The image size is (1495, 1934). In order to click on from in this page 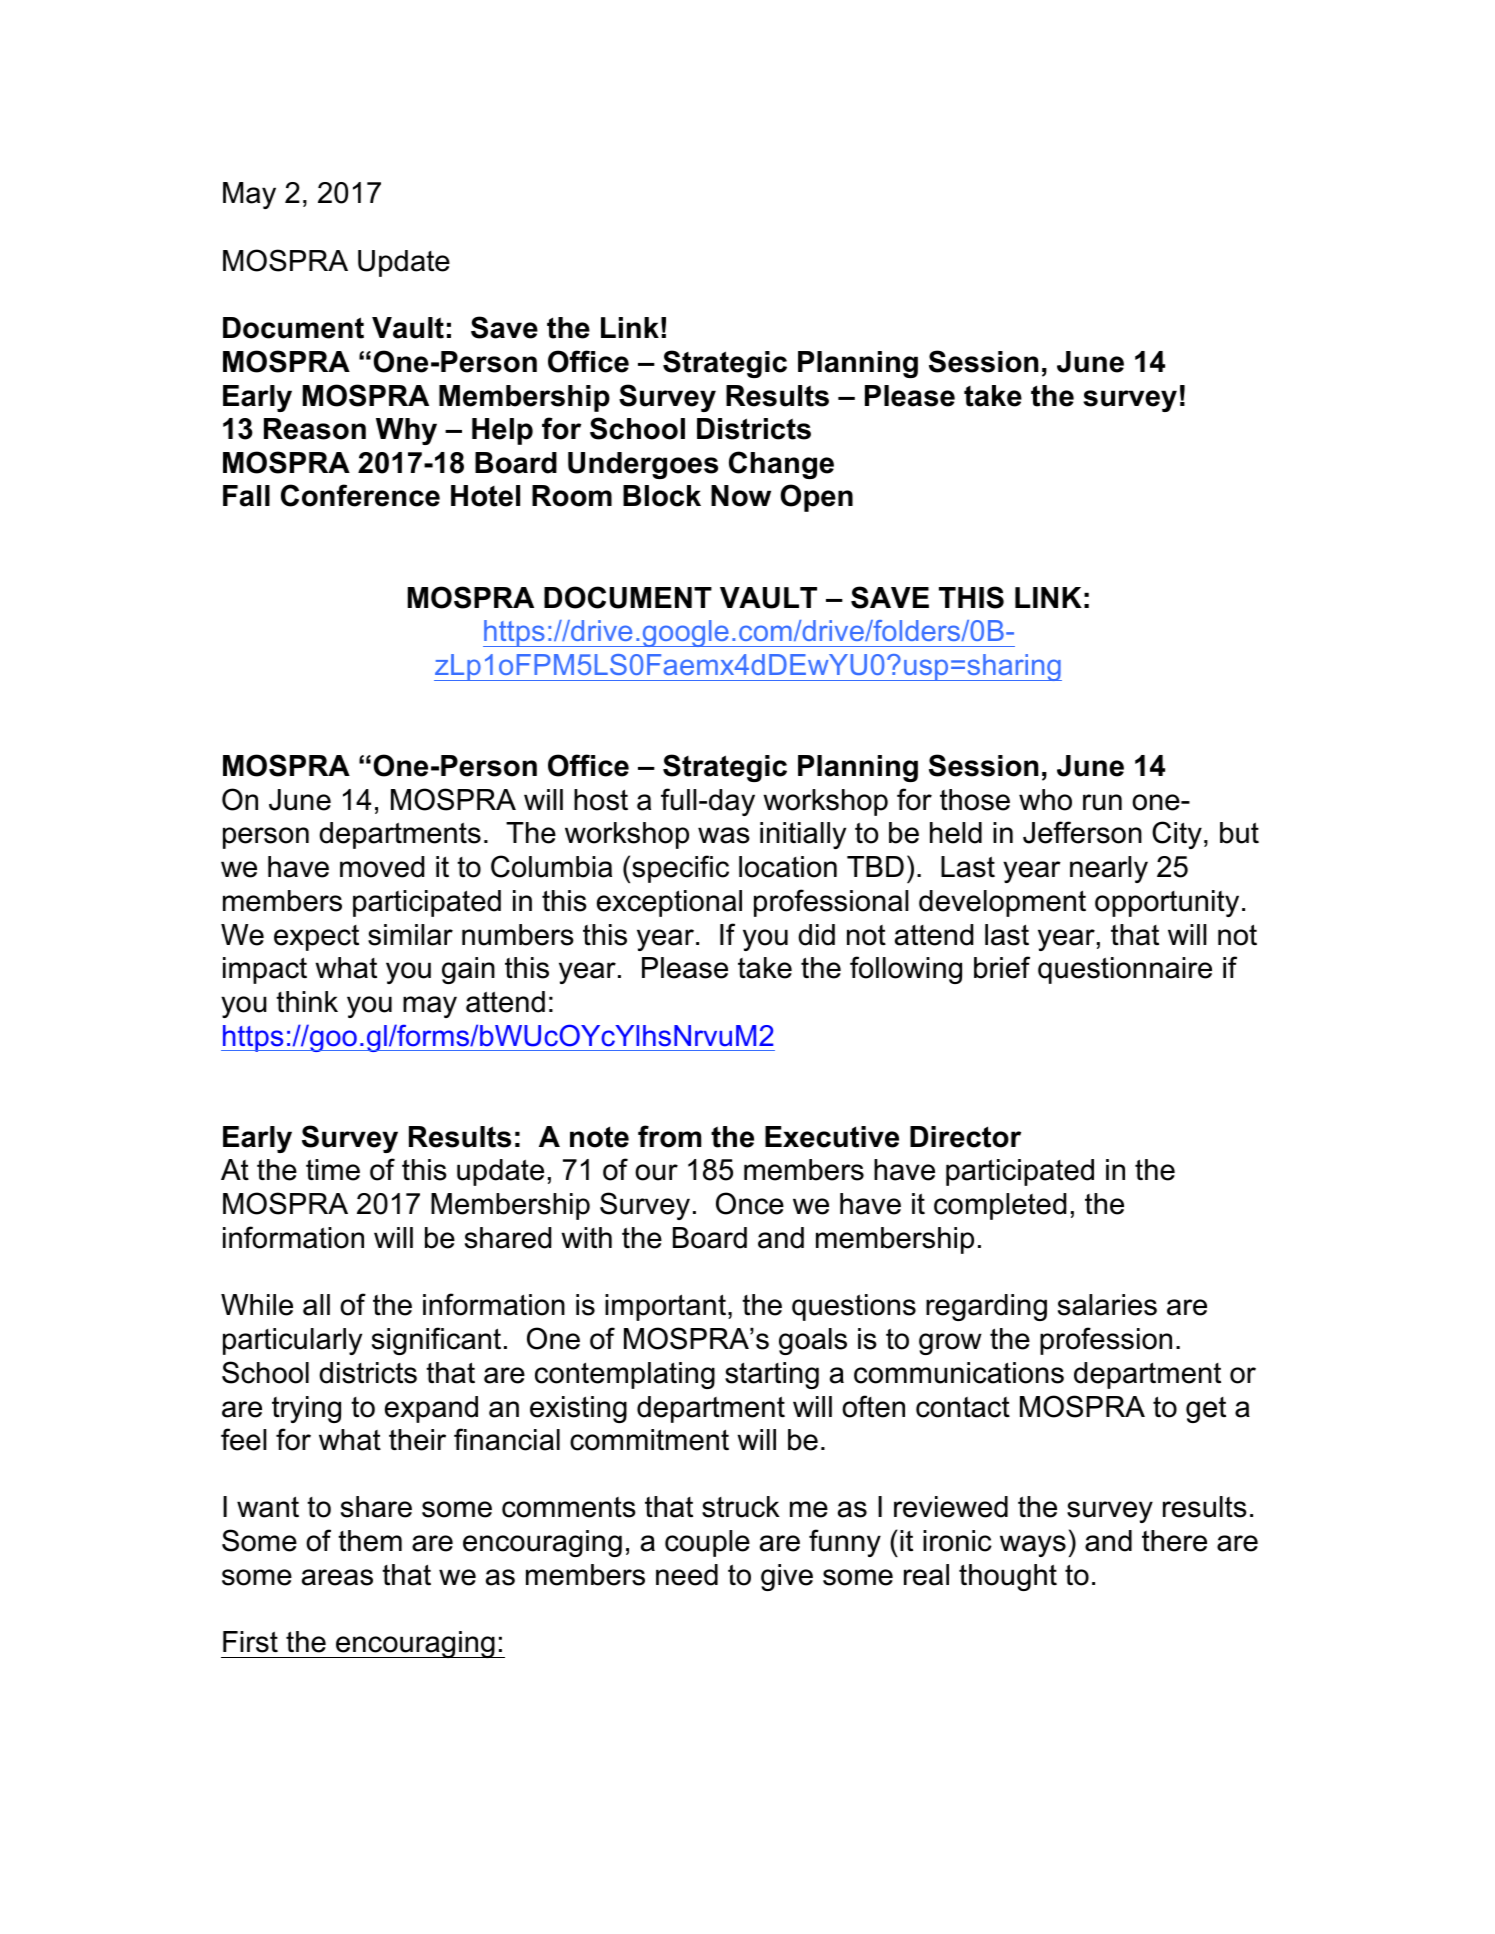, I will do `click(669, 1136)`.
